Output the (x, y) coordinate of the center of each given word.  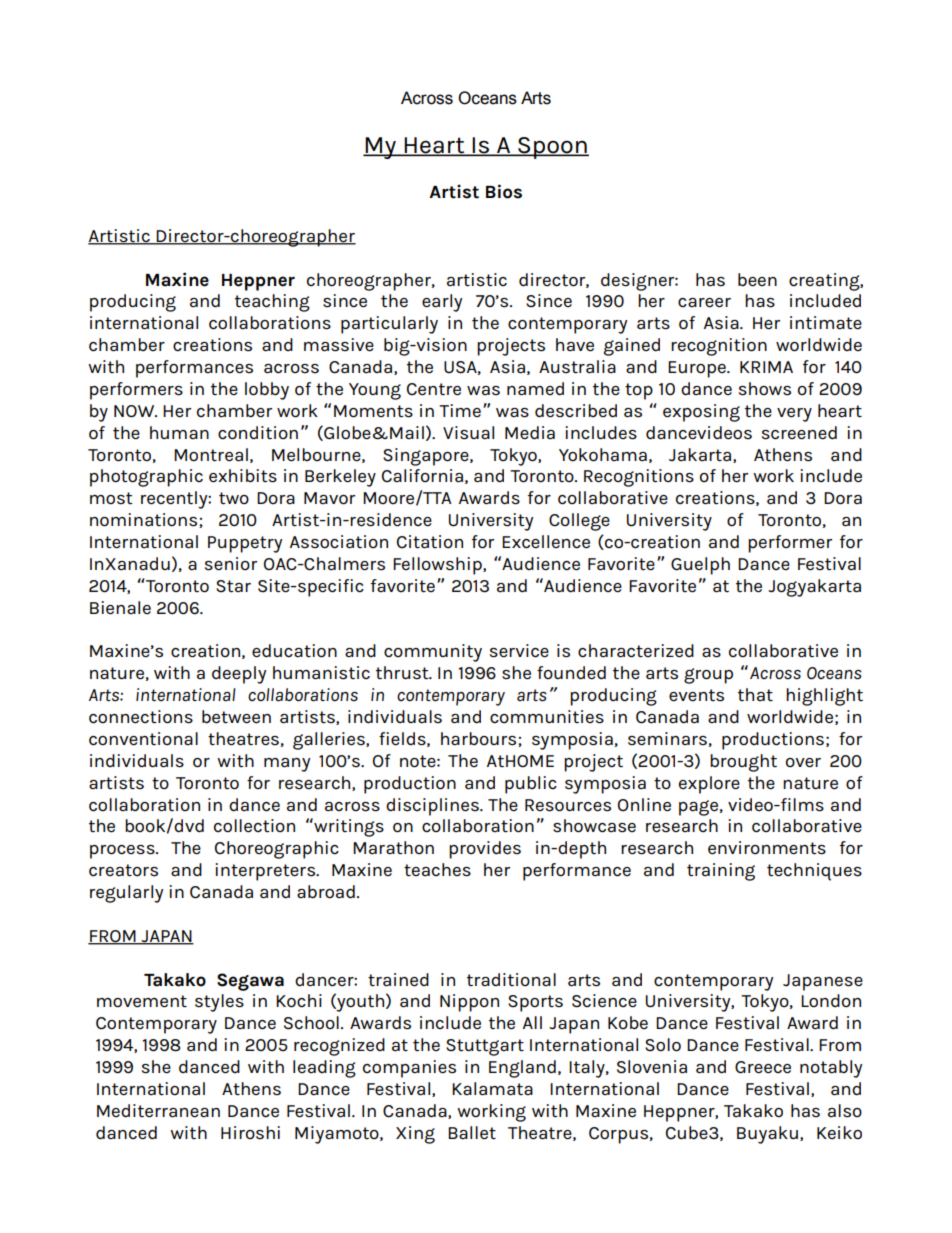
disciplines (433, 807)
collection (254, 826)
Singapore (427, 457)
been (757, 280)
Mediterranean (158, 1111)
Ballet (472, 1133)
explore (709, 785)
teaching (272, 303)
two (234, 498)
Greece (763, 1067)
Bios (504, 191)
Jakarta (701, 455)
